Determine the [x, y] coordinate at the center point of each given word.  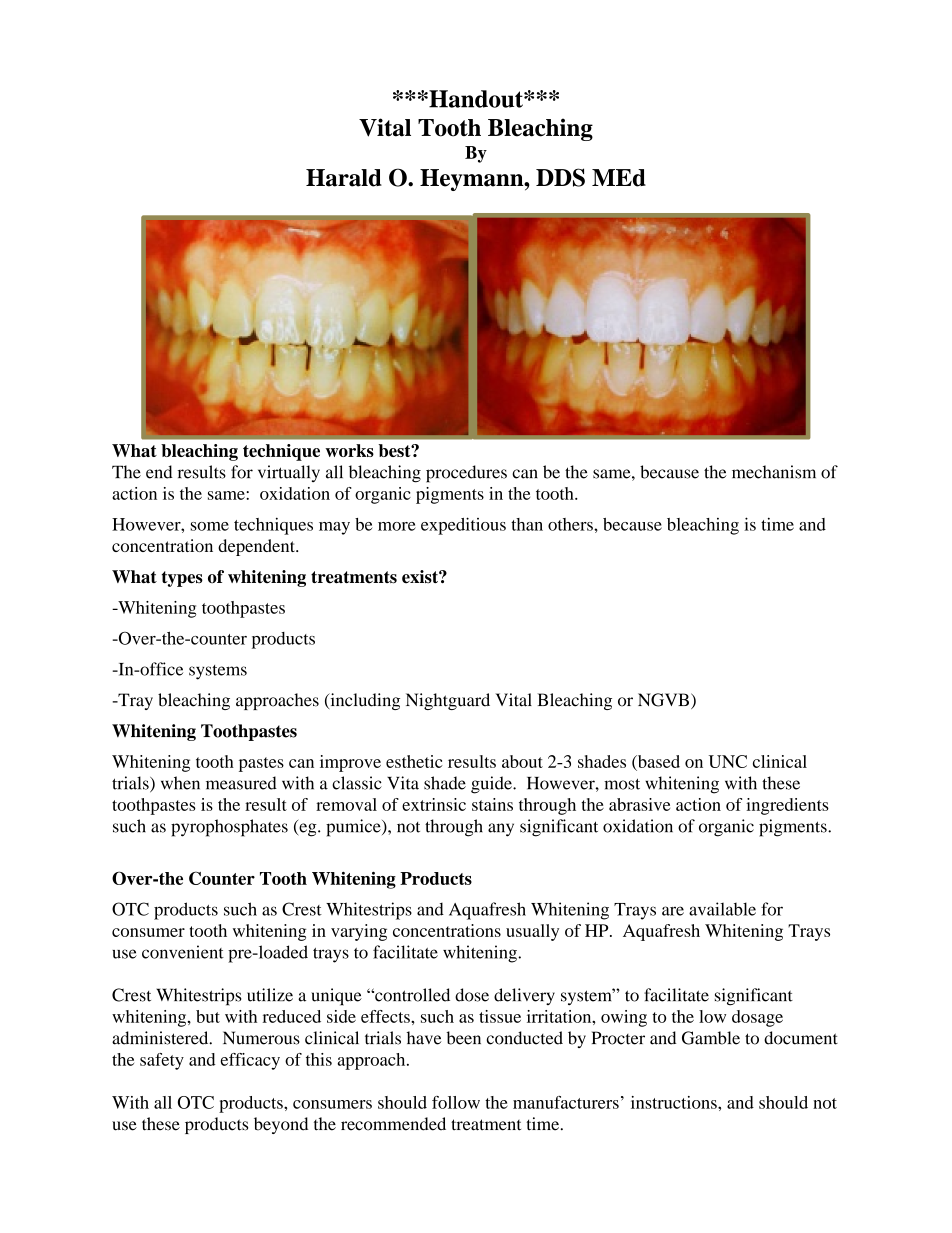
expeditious [463, 526]
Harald [344, 178]
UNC [728, 761]
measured [241, 783]
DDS [560, 177]
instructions [675, 1102]
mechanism [774, 472]
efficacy [250, 1061]
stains [492, 804]
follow [456, 1102]
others [571, 524]
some [210, 526]
